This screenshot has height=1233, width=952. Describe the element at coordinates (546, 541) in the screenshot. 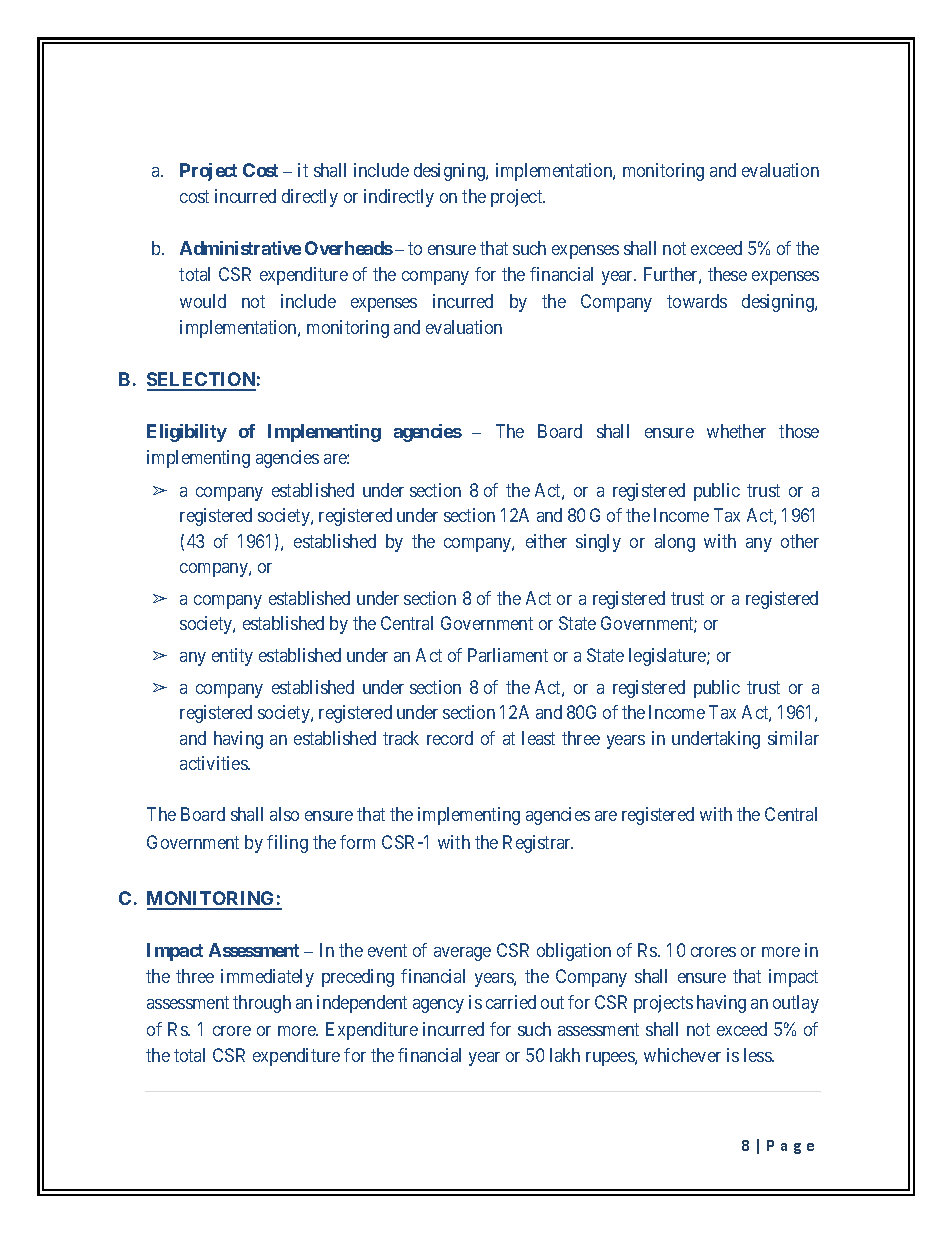

I see `either` at that location.
